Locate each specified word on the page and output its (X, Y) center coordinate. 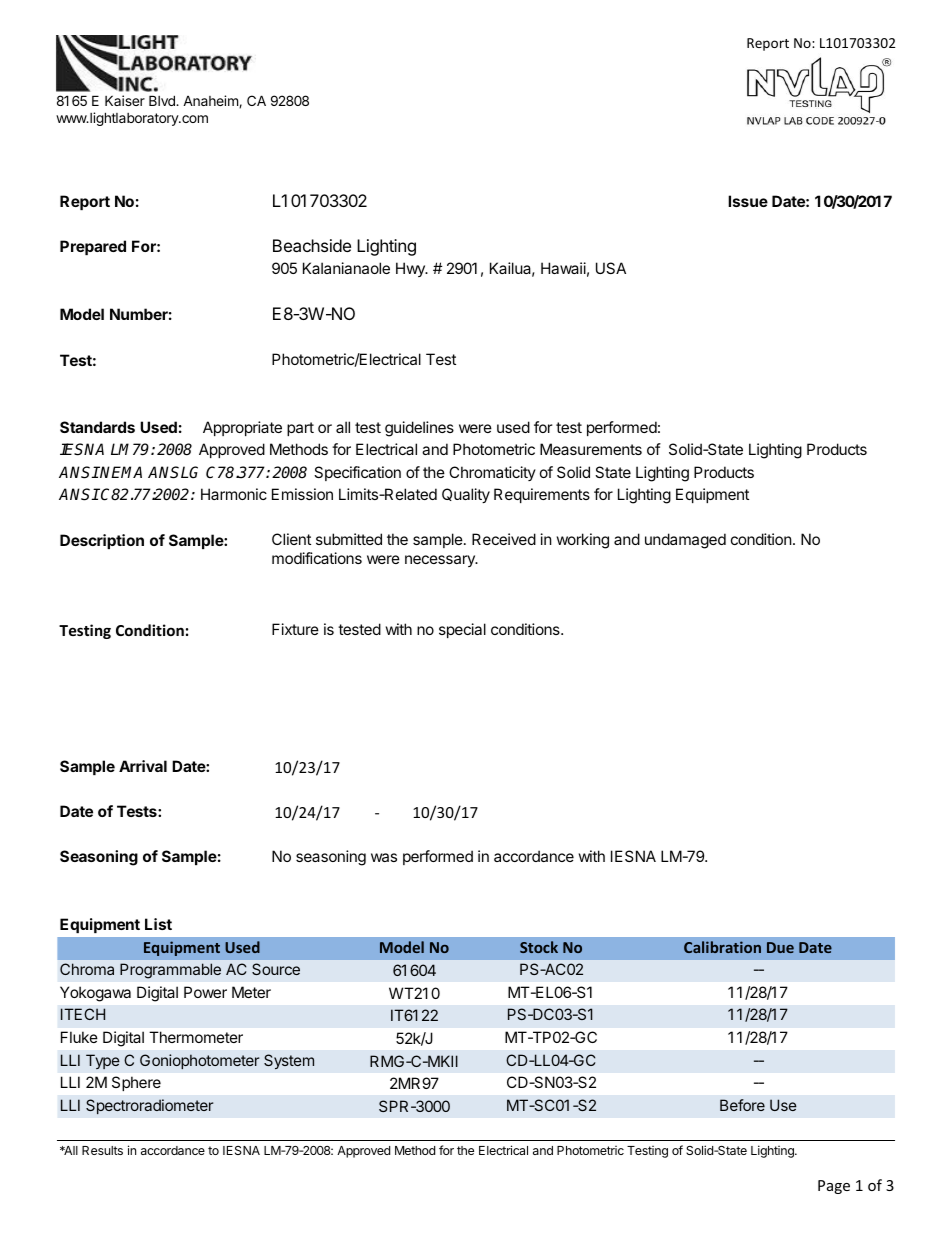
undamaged (685, 541)
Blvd (163, 100)
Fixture (295, 629)
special (462, 630)
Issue (748, 201)
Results (102, 1150)
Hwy (411, 269)
